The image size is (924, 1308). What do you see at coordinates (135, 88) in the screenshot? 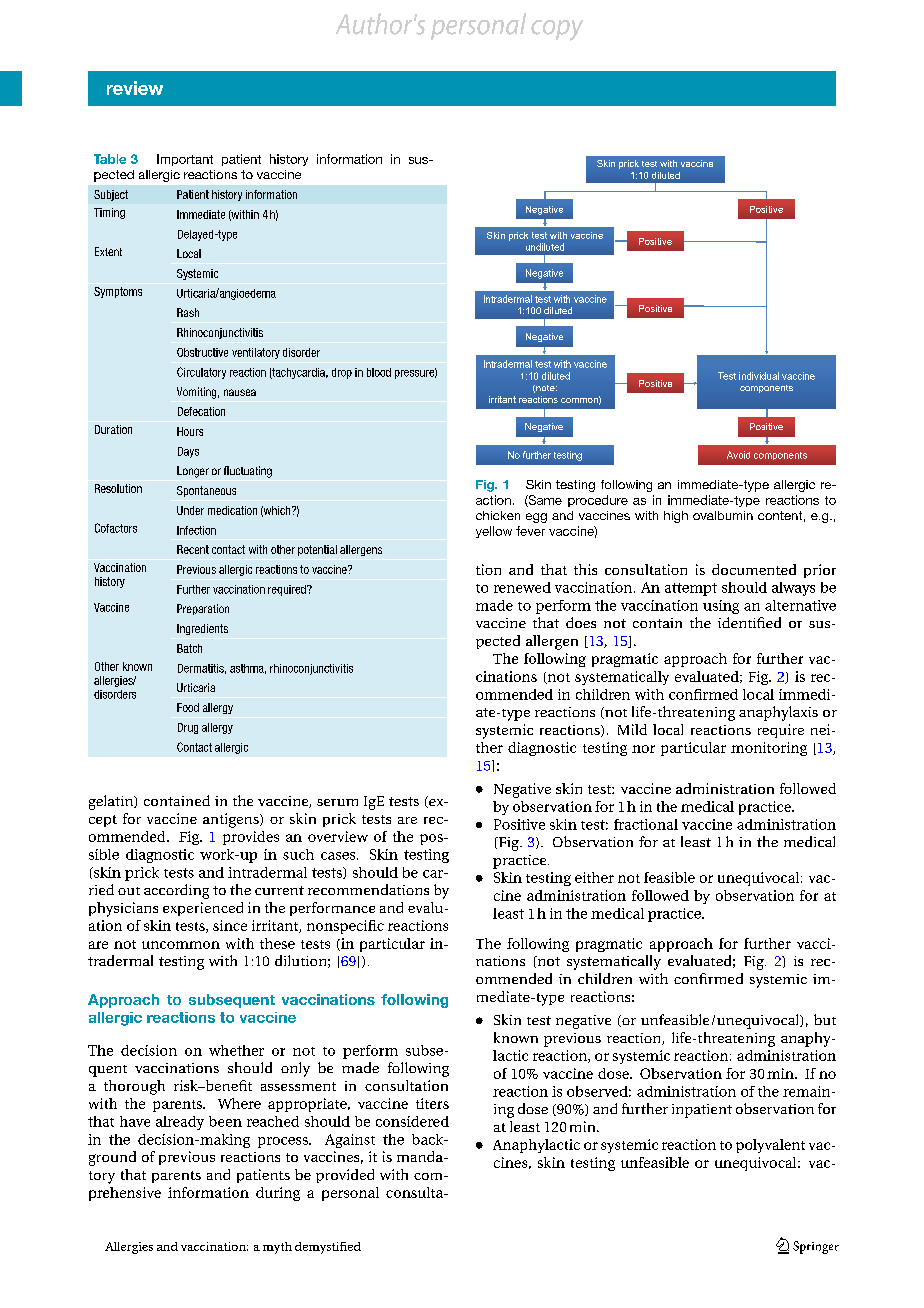
I see `review` at bounding box center [135, 88].
